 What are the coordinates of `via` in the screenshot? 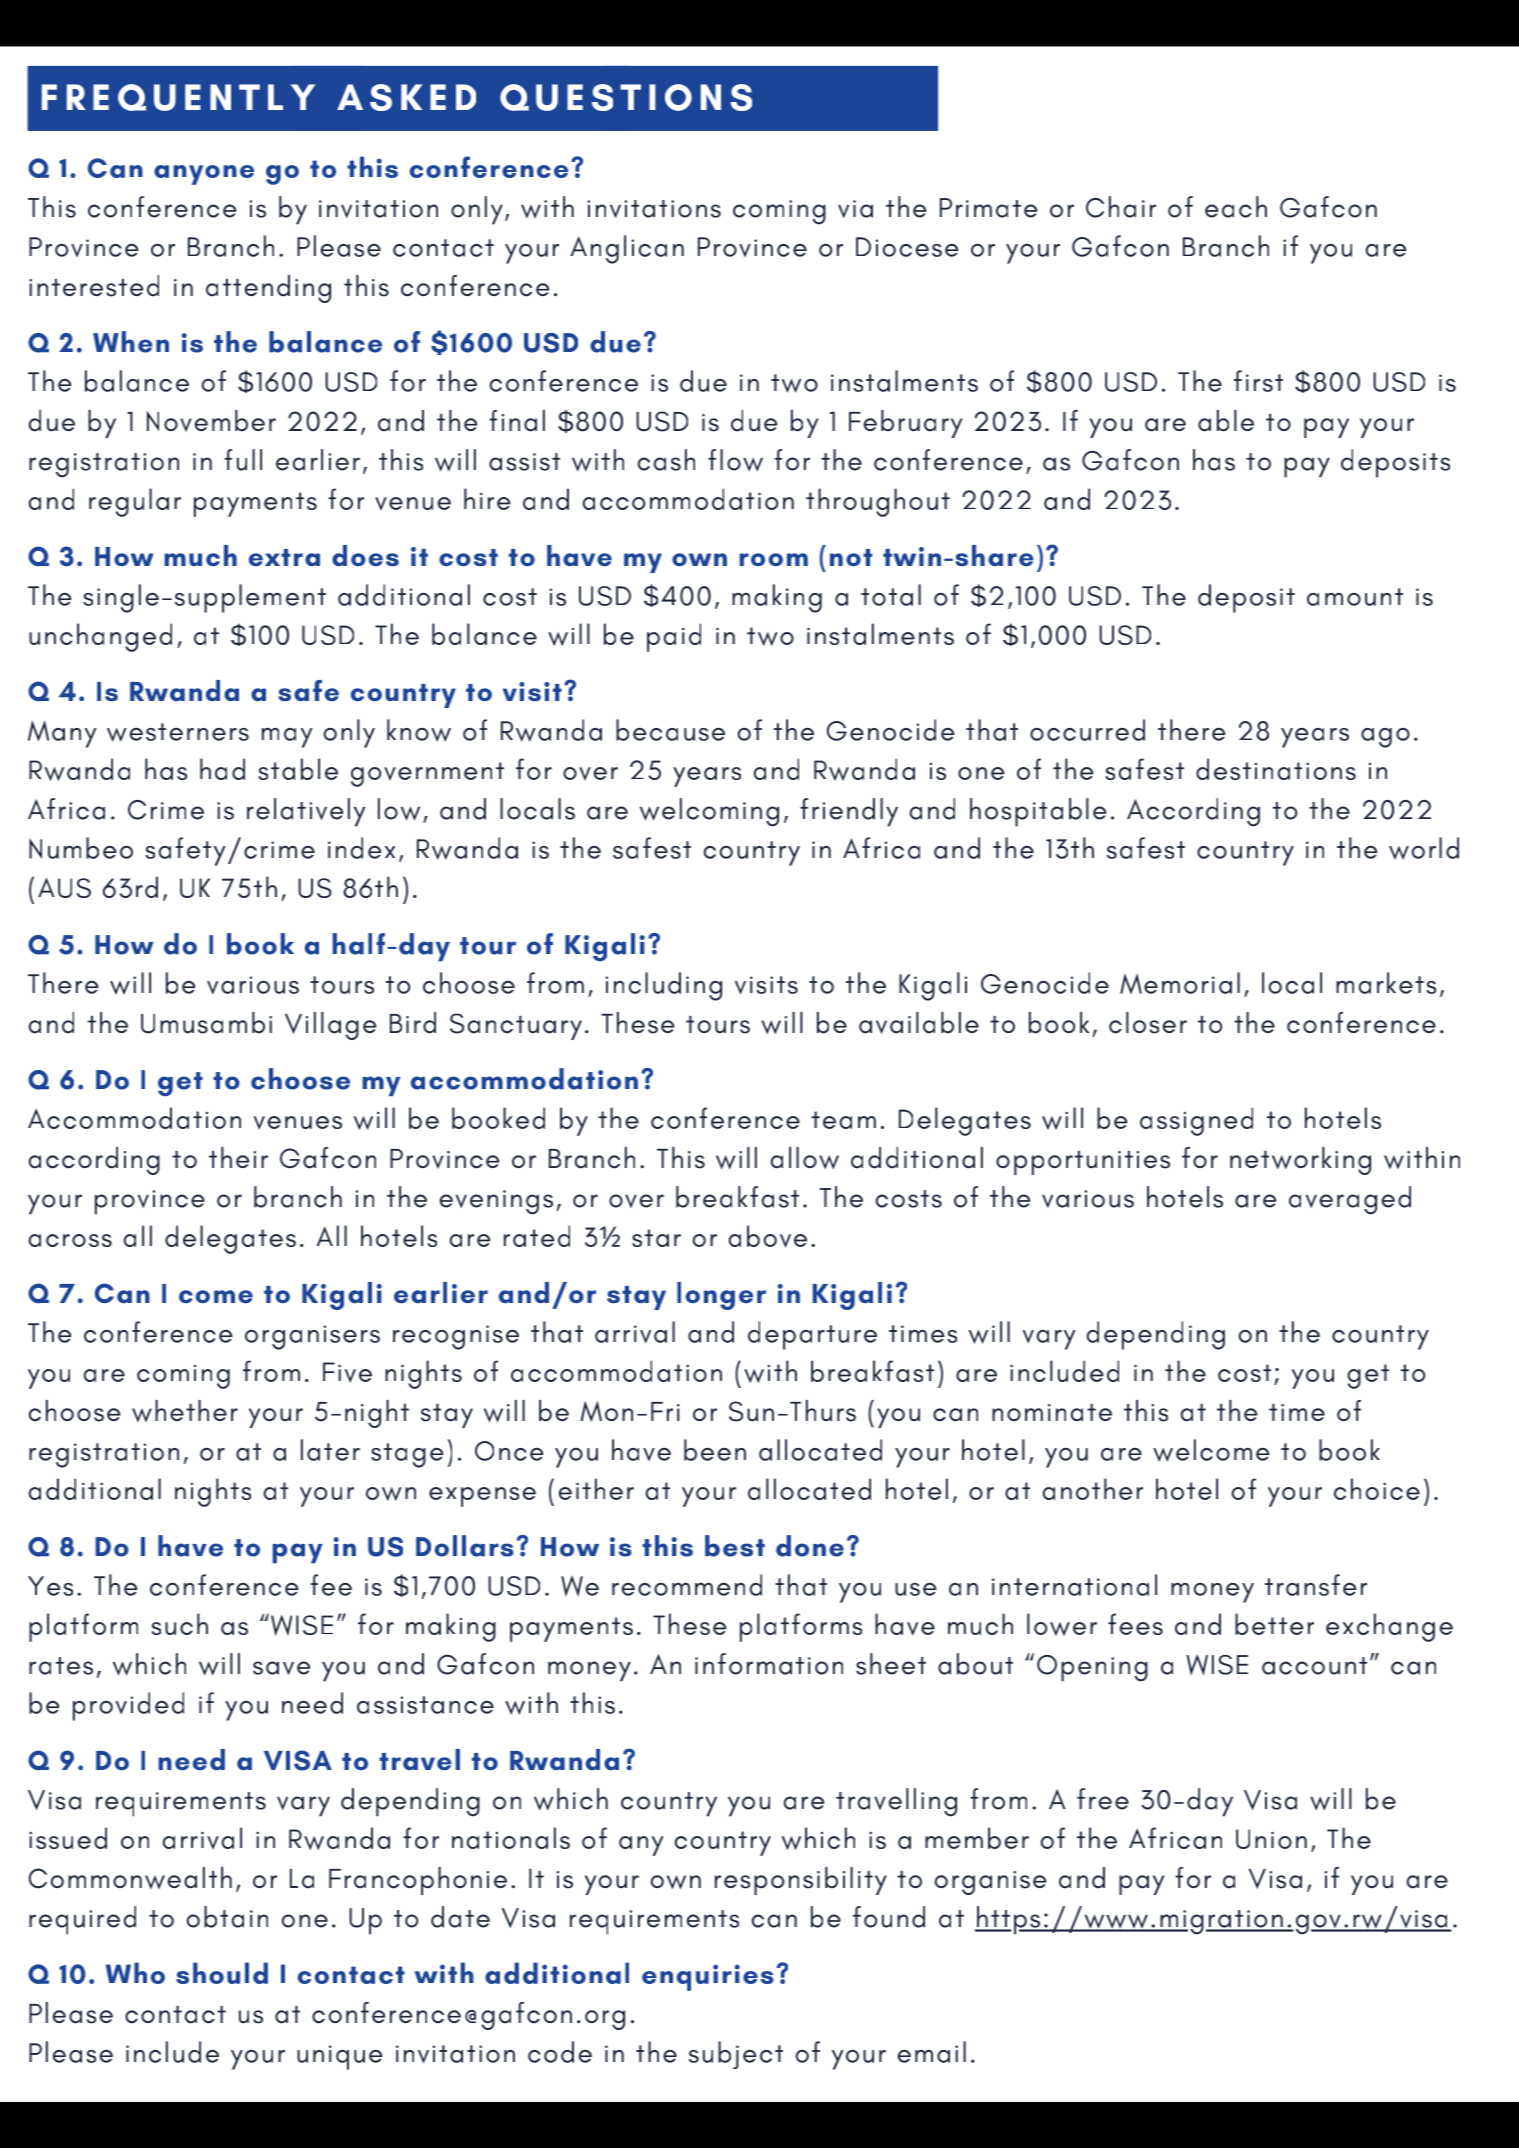 It's located at (855, 209).
